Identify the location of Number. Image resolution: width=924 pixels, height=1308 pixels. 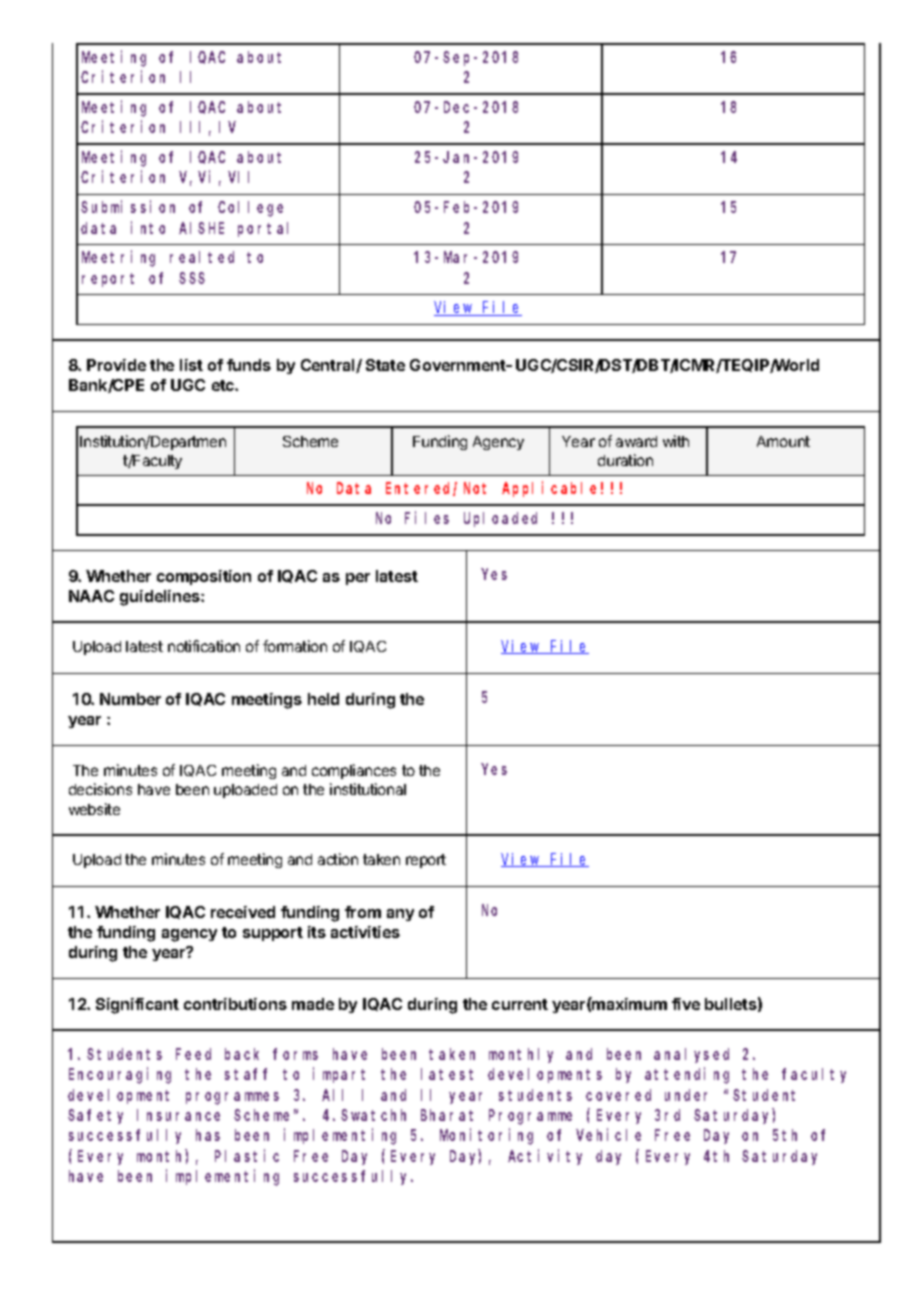
(130, 699).
